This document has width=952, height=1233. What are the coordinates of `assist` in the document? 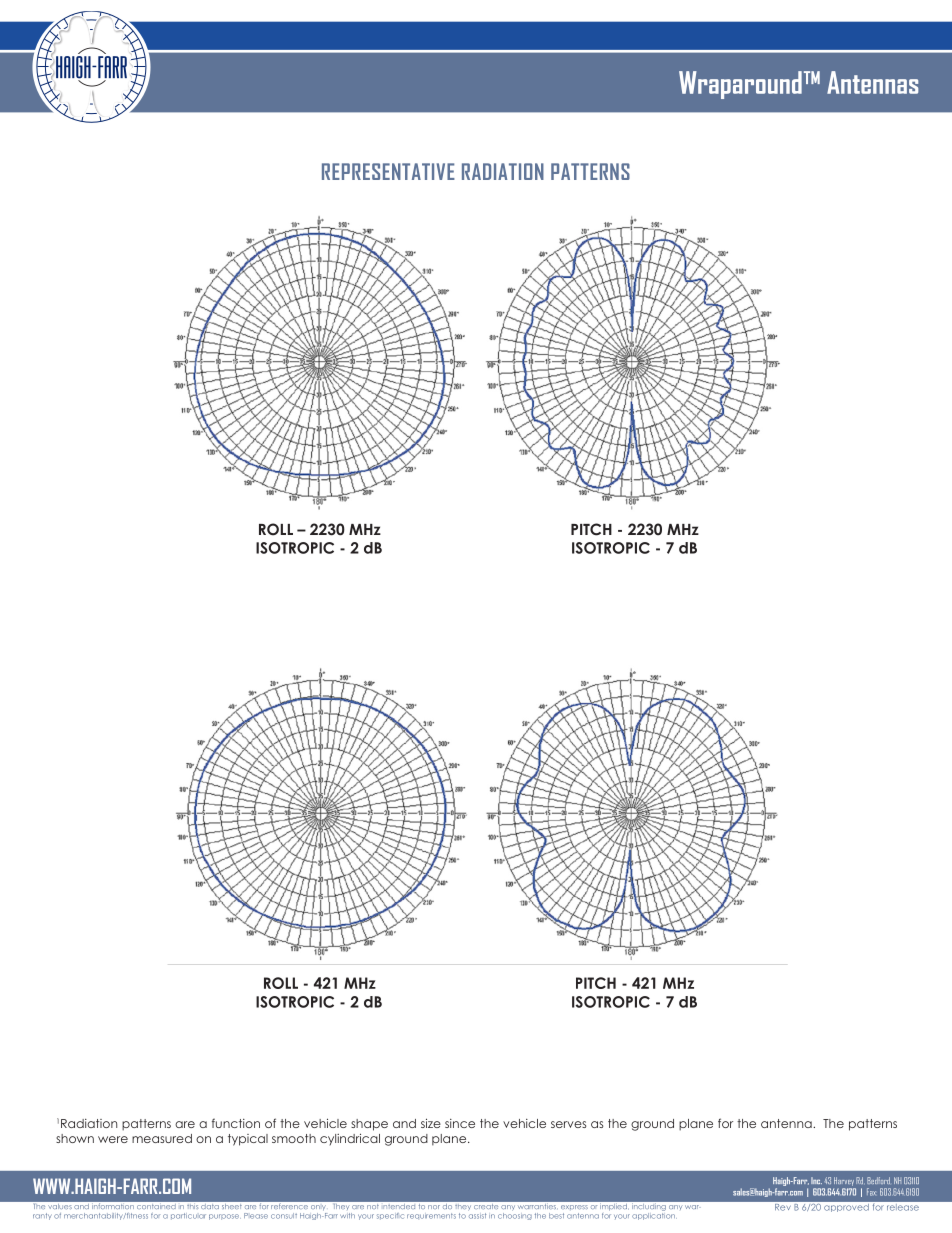 It's located at (477, 1214).
